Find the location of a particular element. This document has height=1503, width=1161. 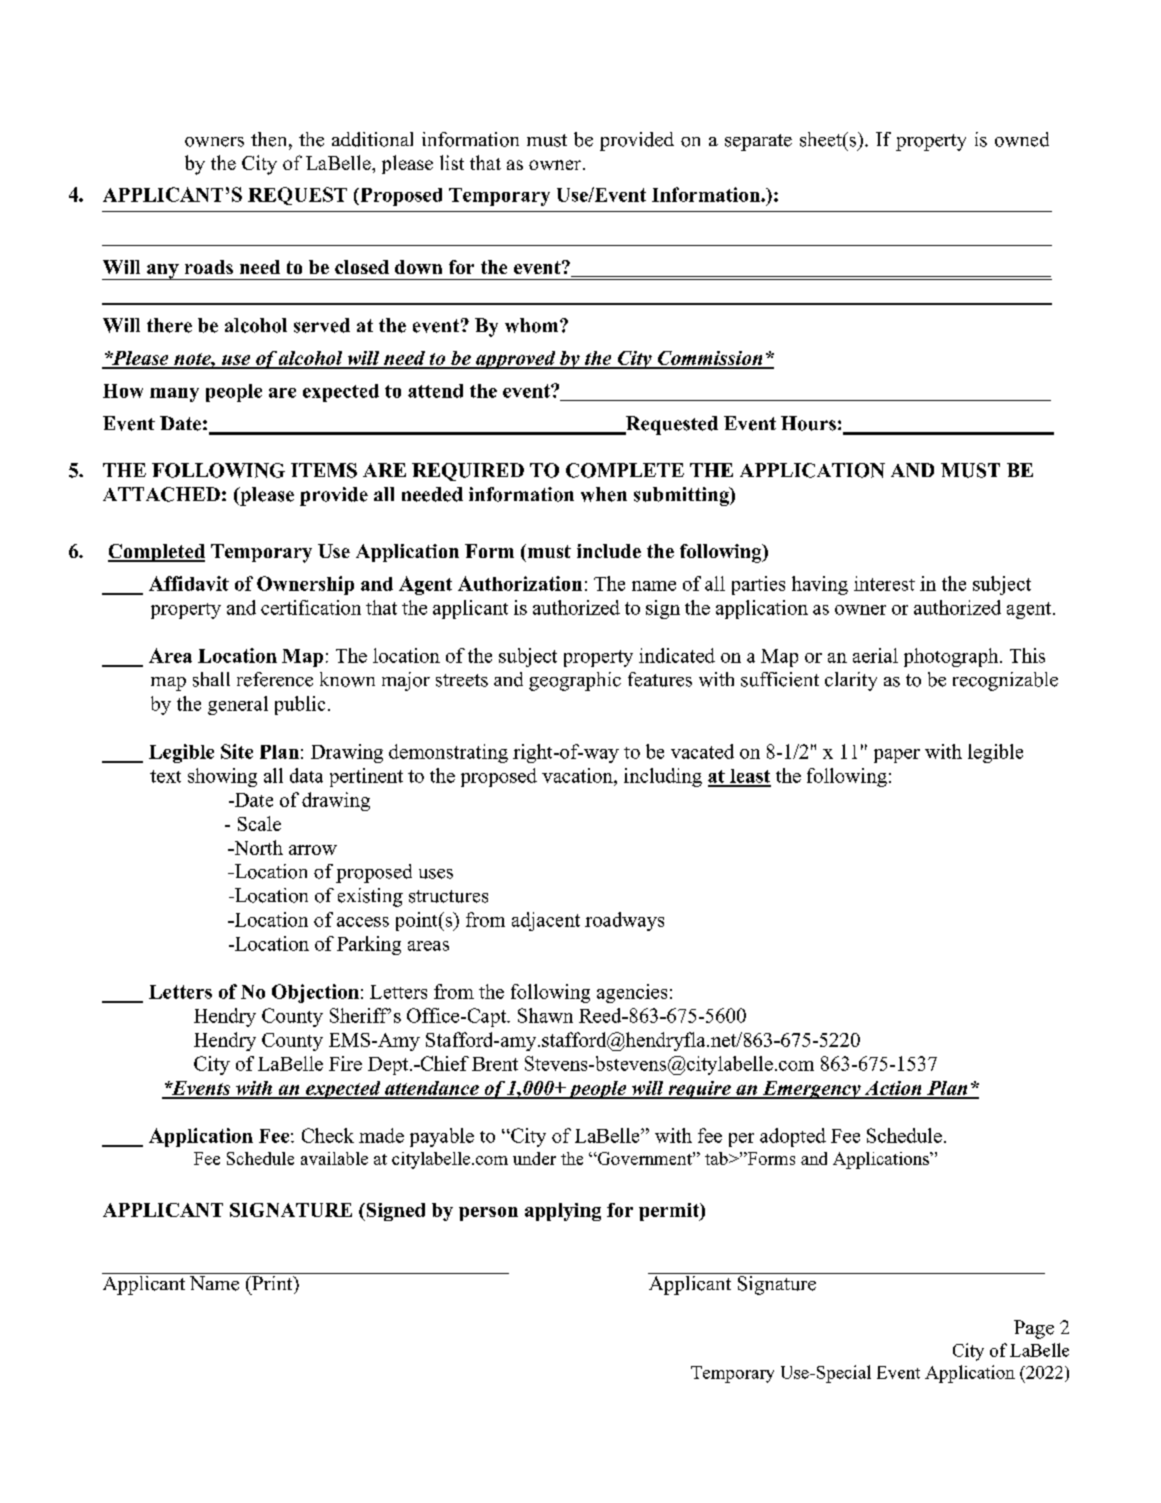

approved is located at coordinates (516, 360).
